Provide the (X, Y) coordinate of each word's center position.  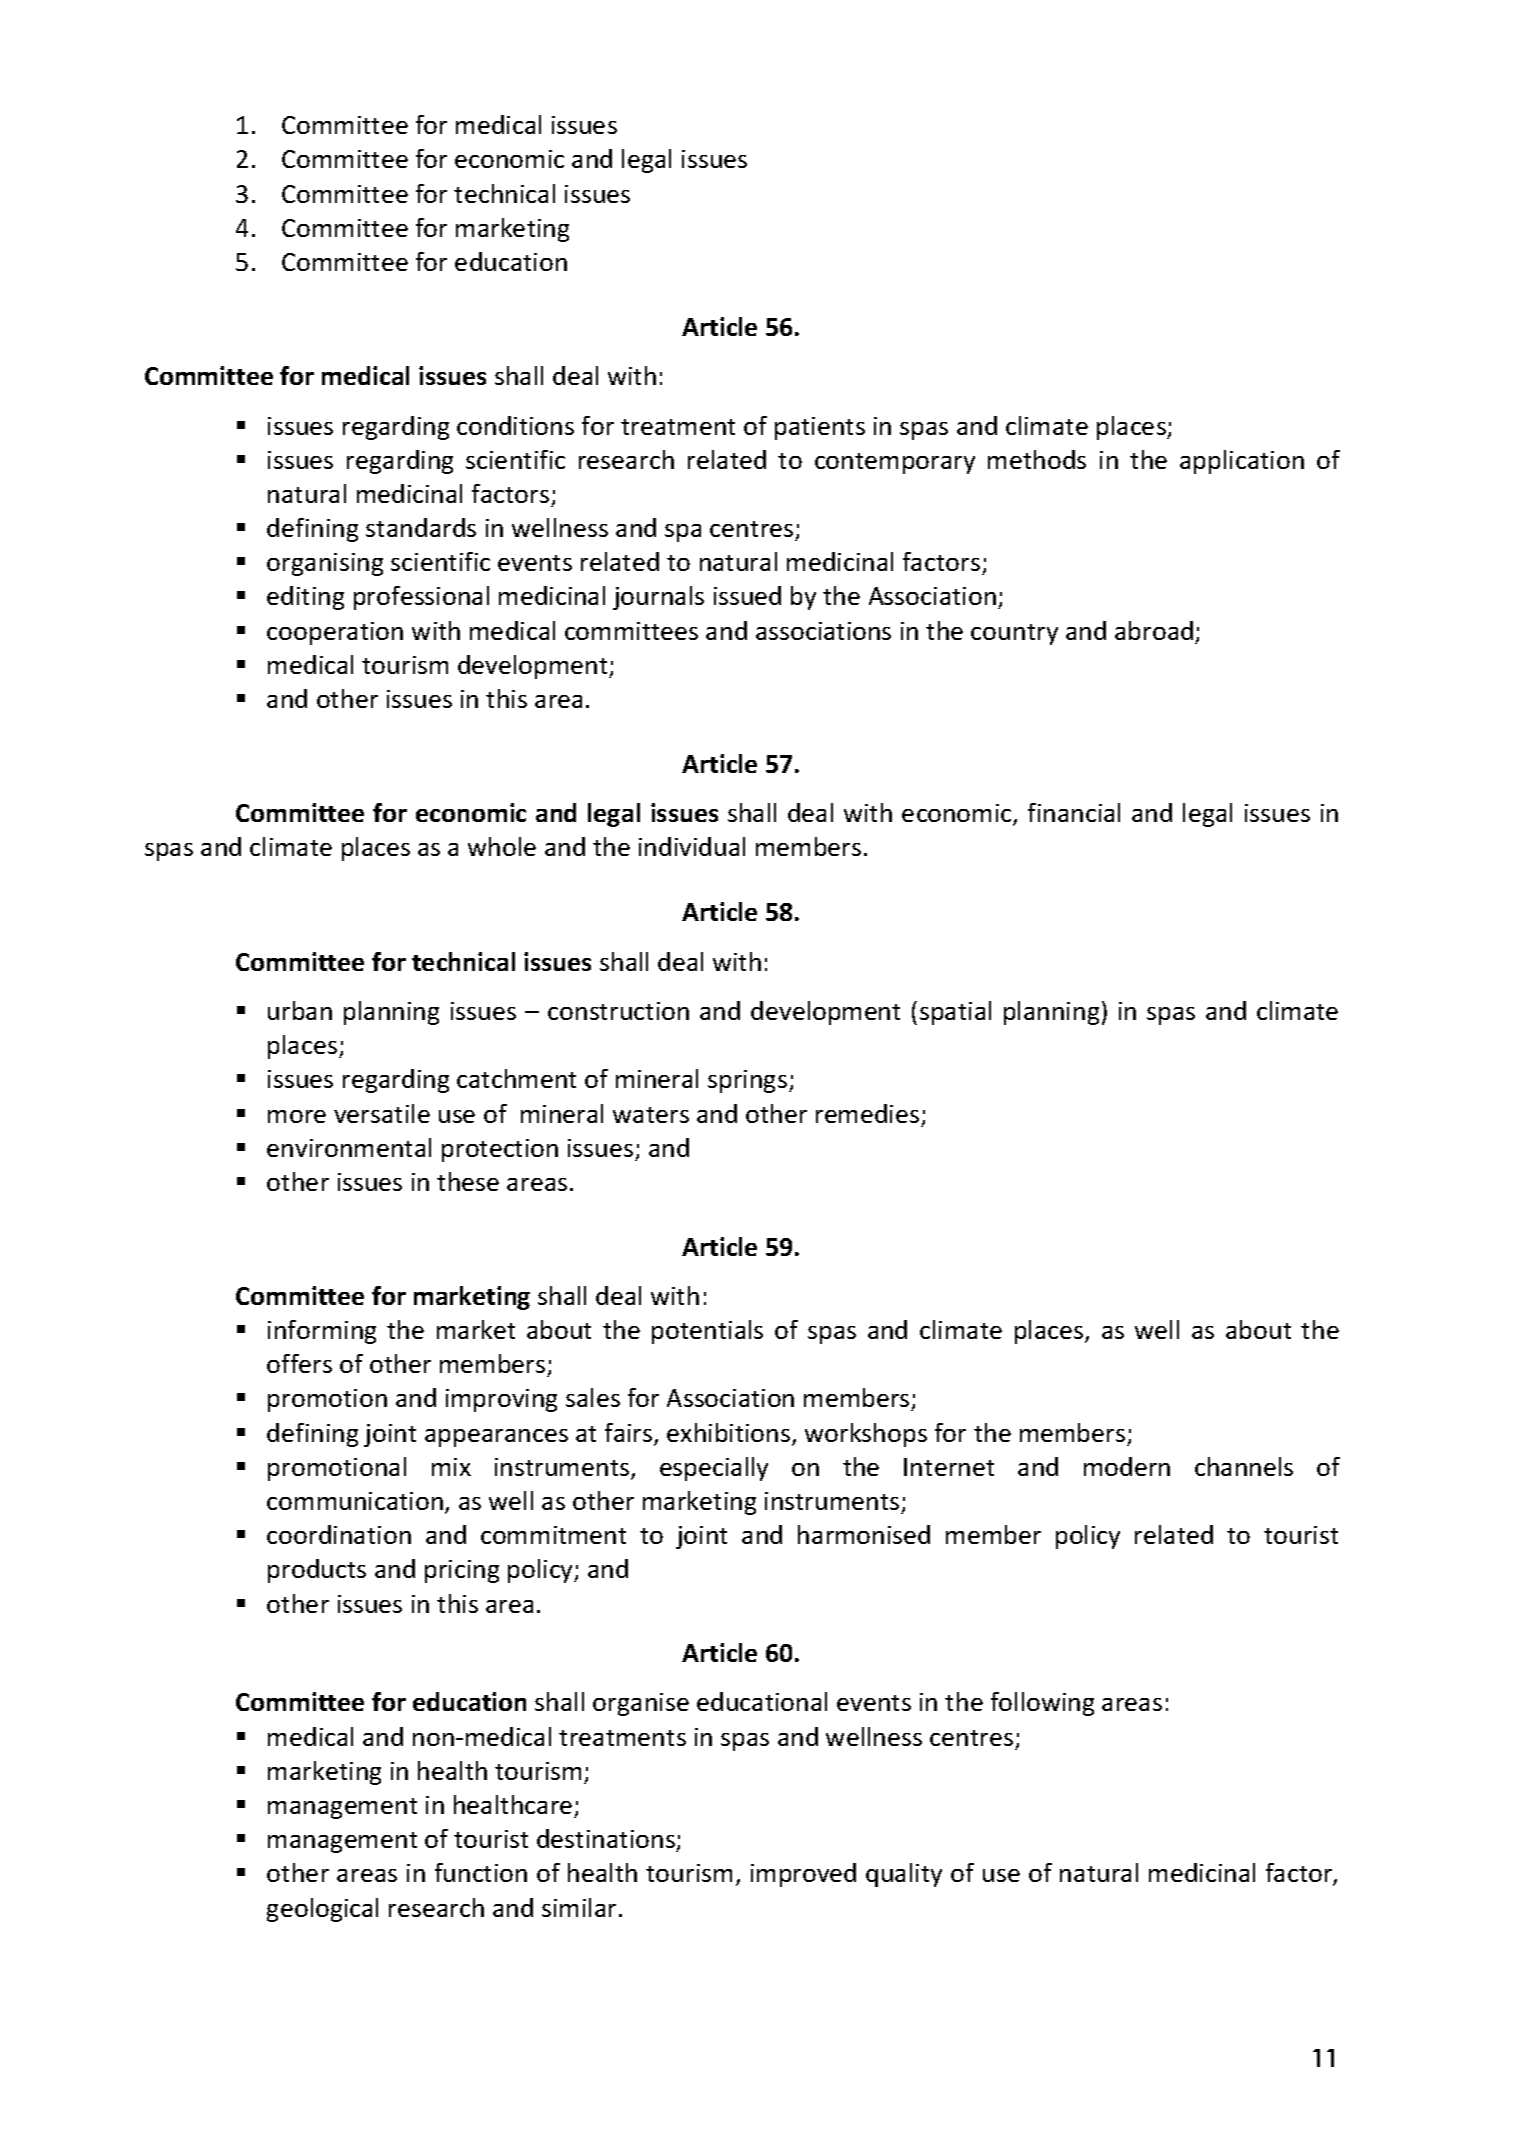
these (468, 1181)
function (481, 1872)
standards (421, 527)
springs (747, 1081)
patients (820, 428)
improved (803, 1875)
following (1042, 1704)
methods (1037, 459)
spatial (955, 1013)
